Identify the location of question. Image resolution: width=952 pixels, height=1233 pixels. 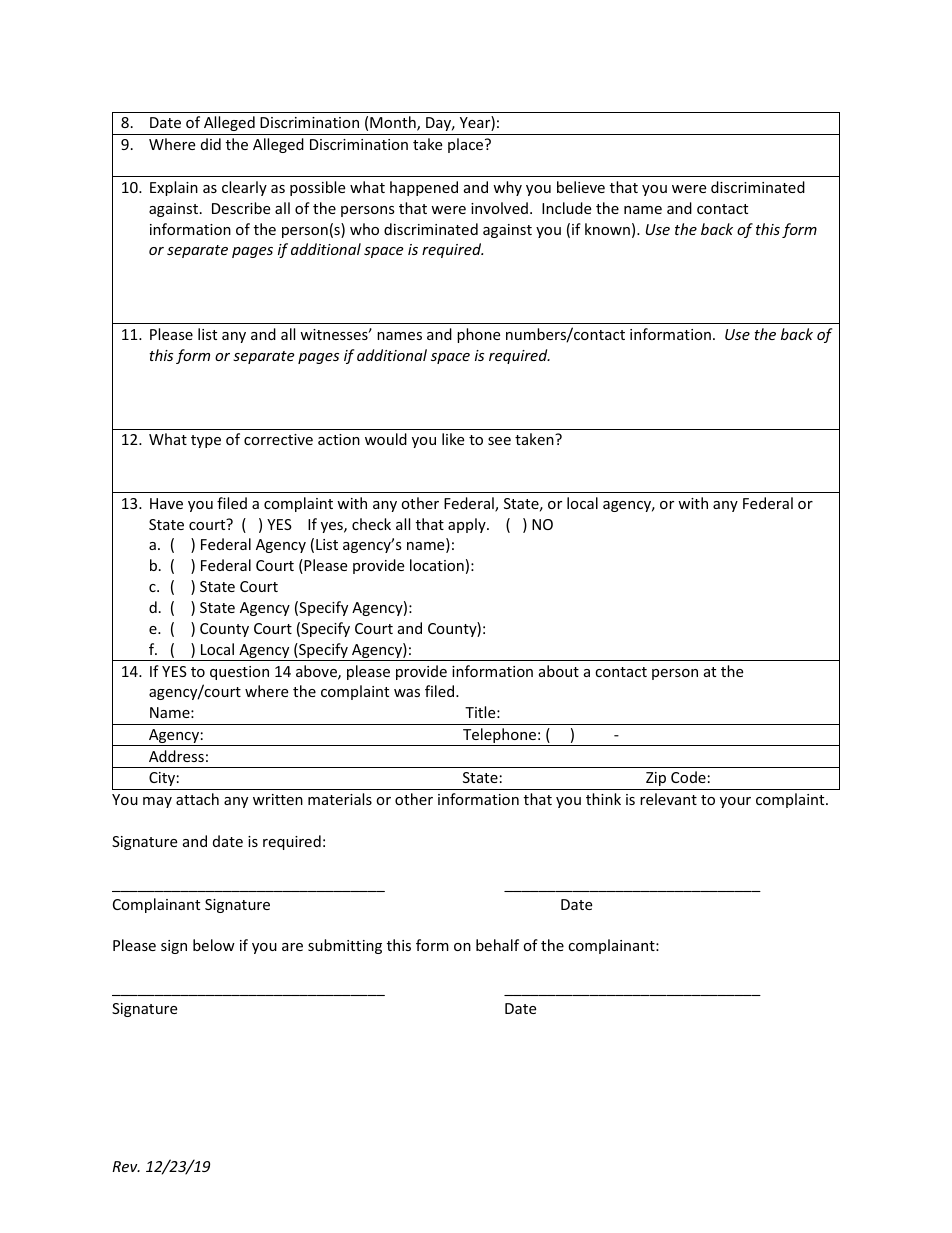
(239, 673).
